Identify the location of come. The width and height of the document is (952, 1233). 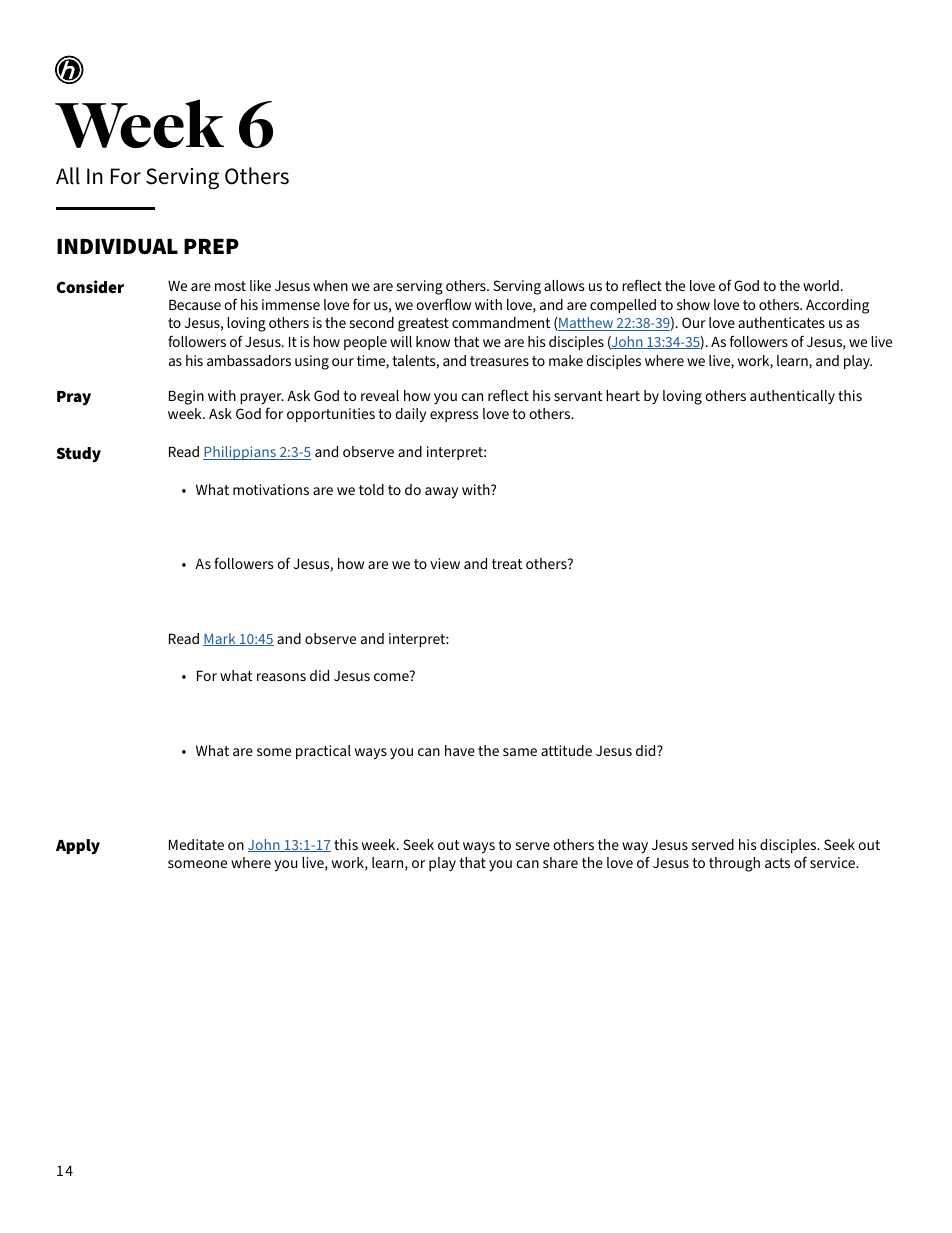
(391, 677).
